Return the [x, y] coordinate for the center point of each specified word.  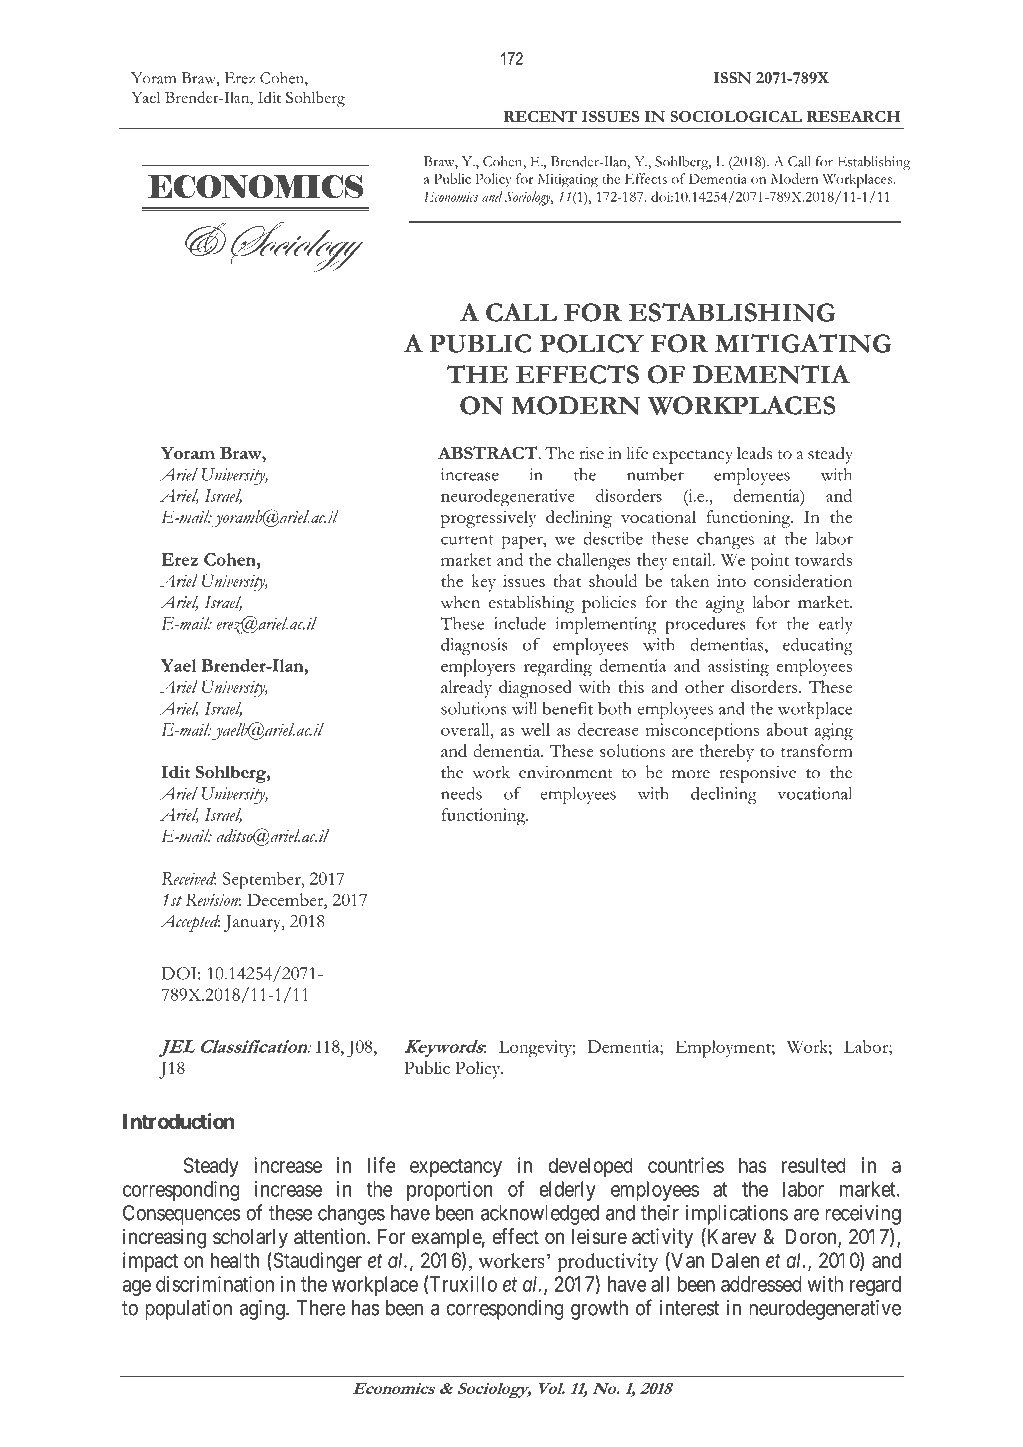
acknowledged [540, 1215]
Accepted [190, 923]
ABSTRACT [488, 452]
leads [754, 453]
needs [461, 793]
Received [189, 878]
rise [591, 453]
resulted [814, 1165]
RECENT [540, 116]
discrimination [215, 1284]
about [787, 729]
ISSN [732, 78]
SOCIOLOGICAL [736, 116]
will [524, 708]
